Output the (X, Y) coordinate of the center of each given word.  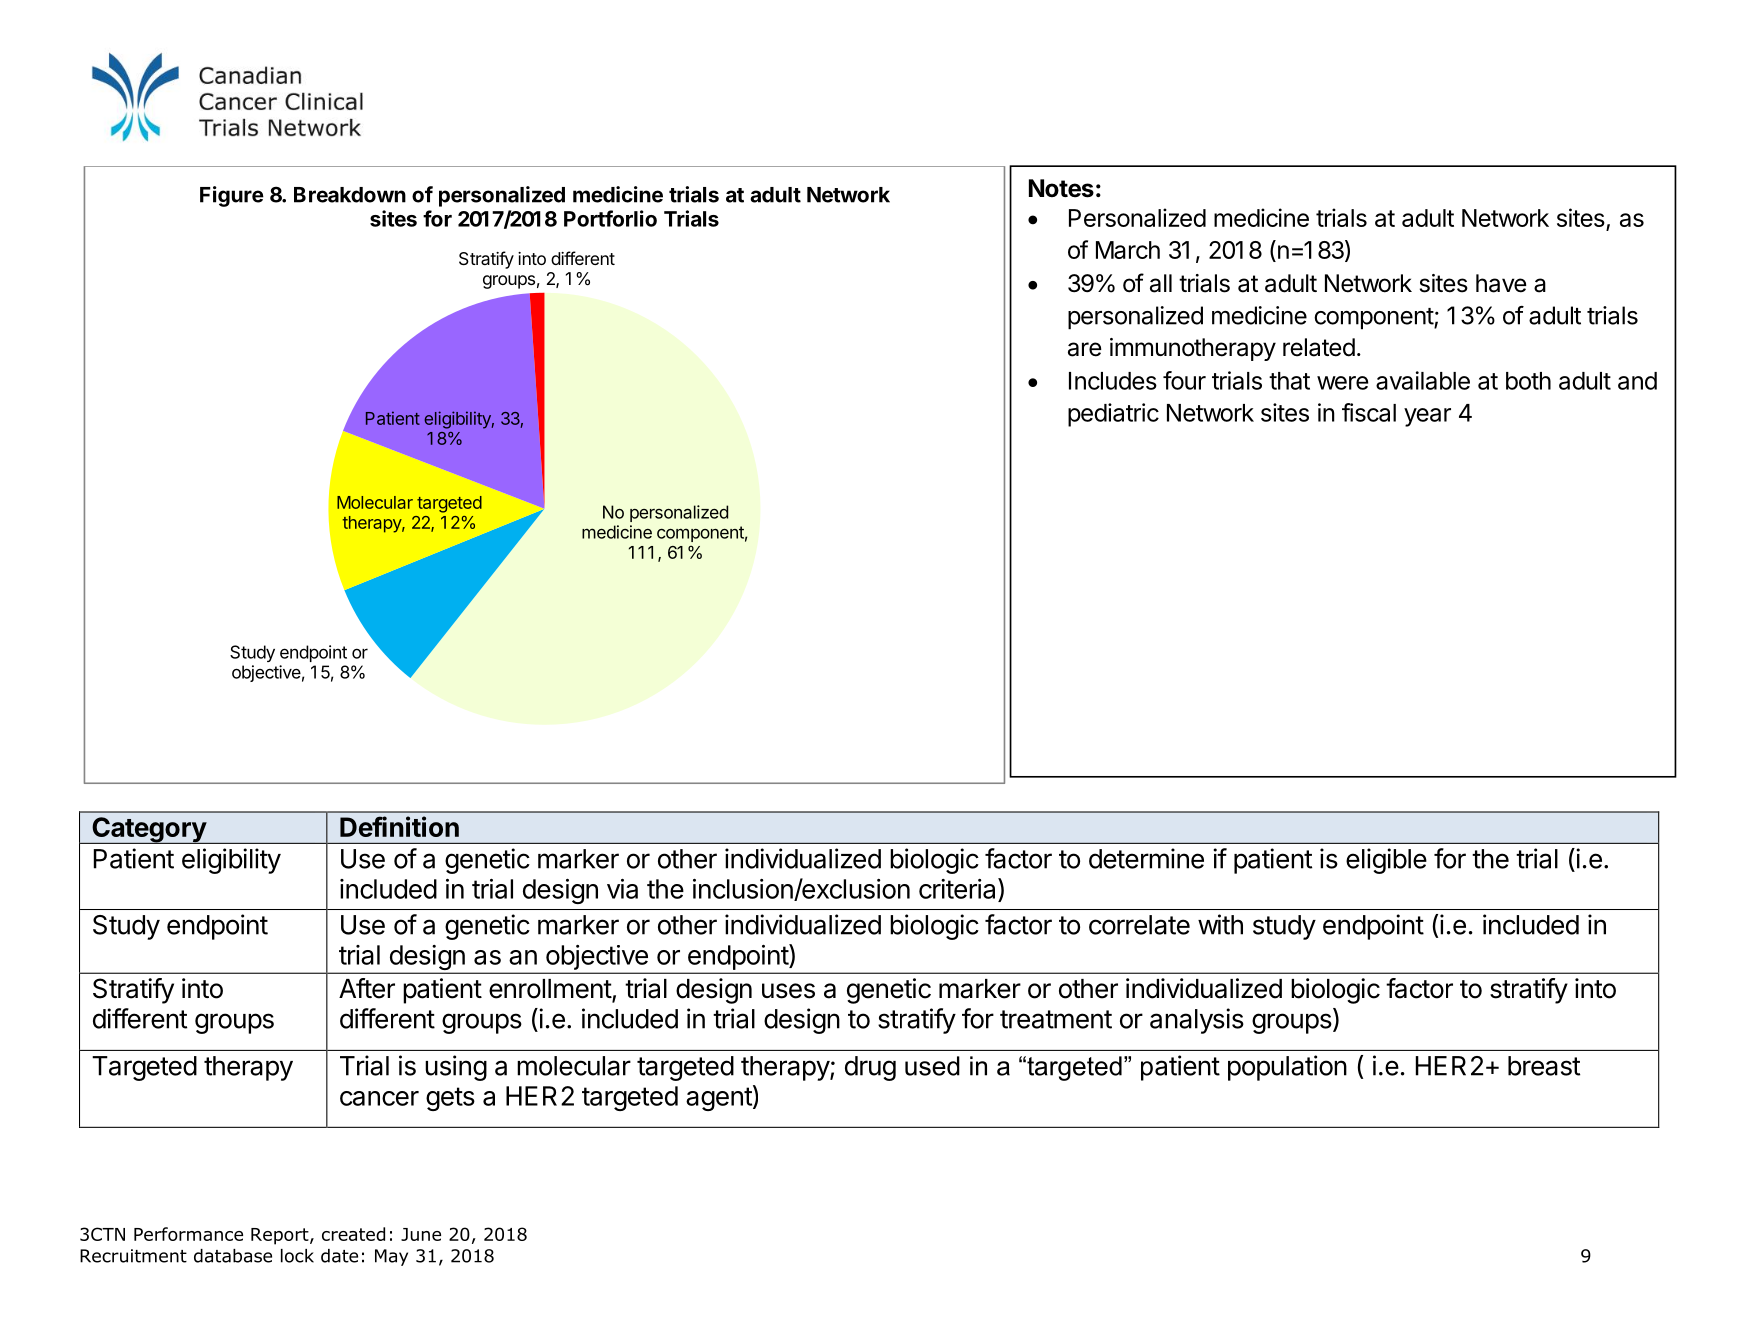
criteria (959, 888)
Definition (399, 826)
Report (281, 1236)
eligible (1386, 861)
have (1501, 283)
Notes (1061, 188)
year (1427, 417)
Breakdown (350, 195)
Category (149, 830)
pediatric (1113, 415)
